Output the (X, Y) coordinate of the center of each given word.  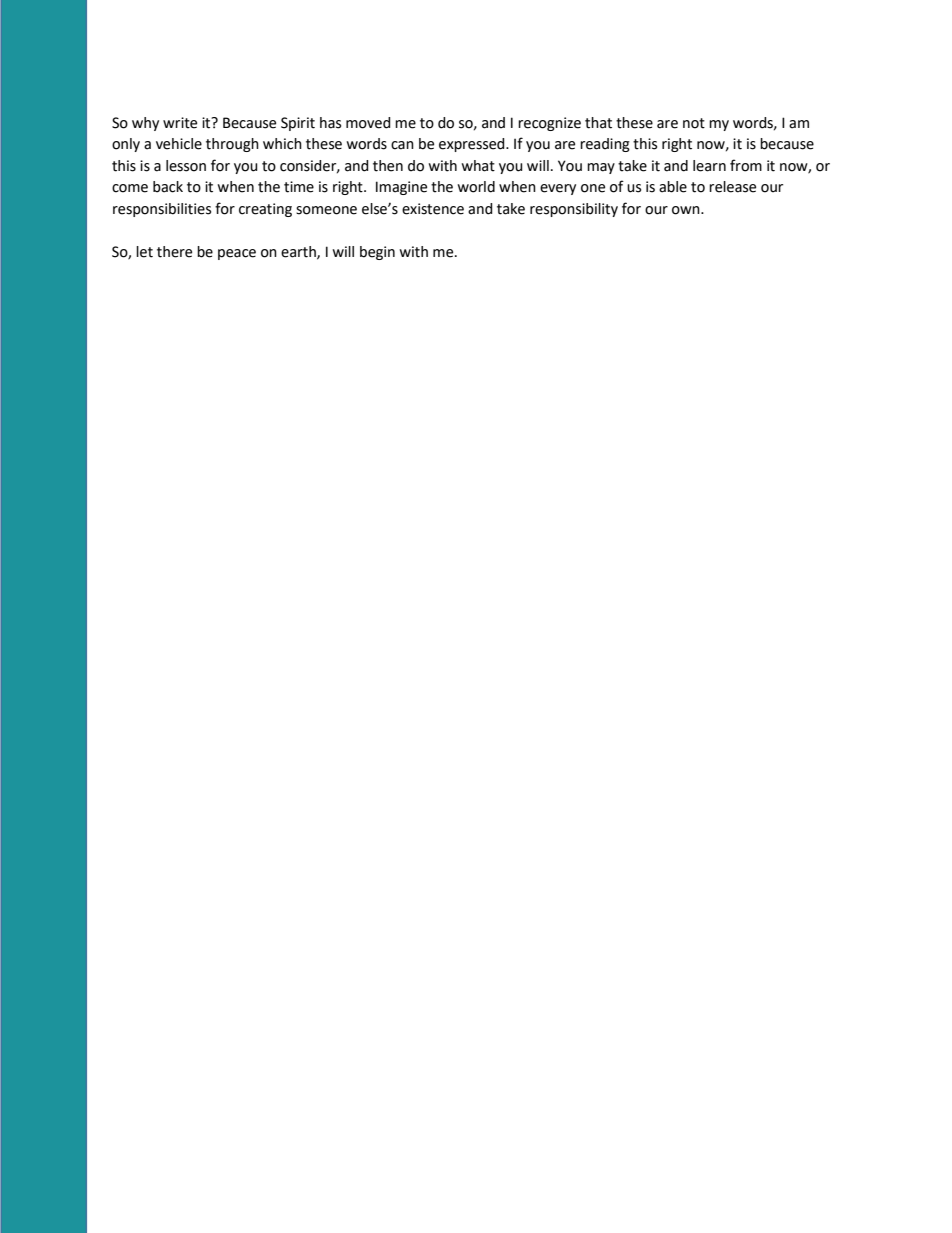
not (694, 123)
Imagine (401, 188)
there (174, 252)
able (673, 187)
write (180, 123)
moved (368, 123)
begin (377, 253)
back (168, 187)
